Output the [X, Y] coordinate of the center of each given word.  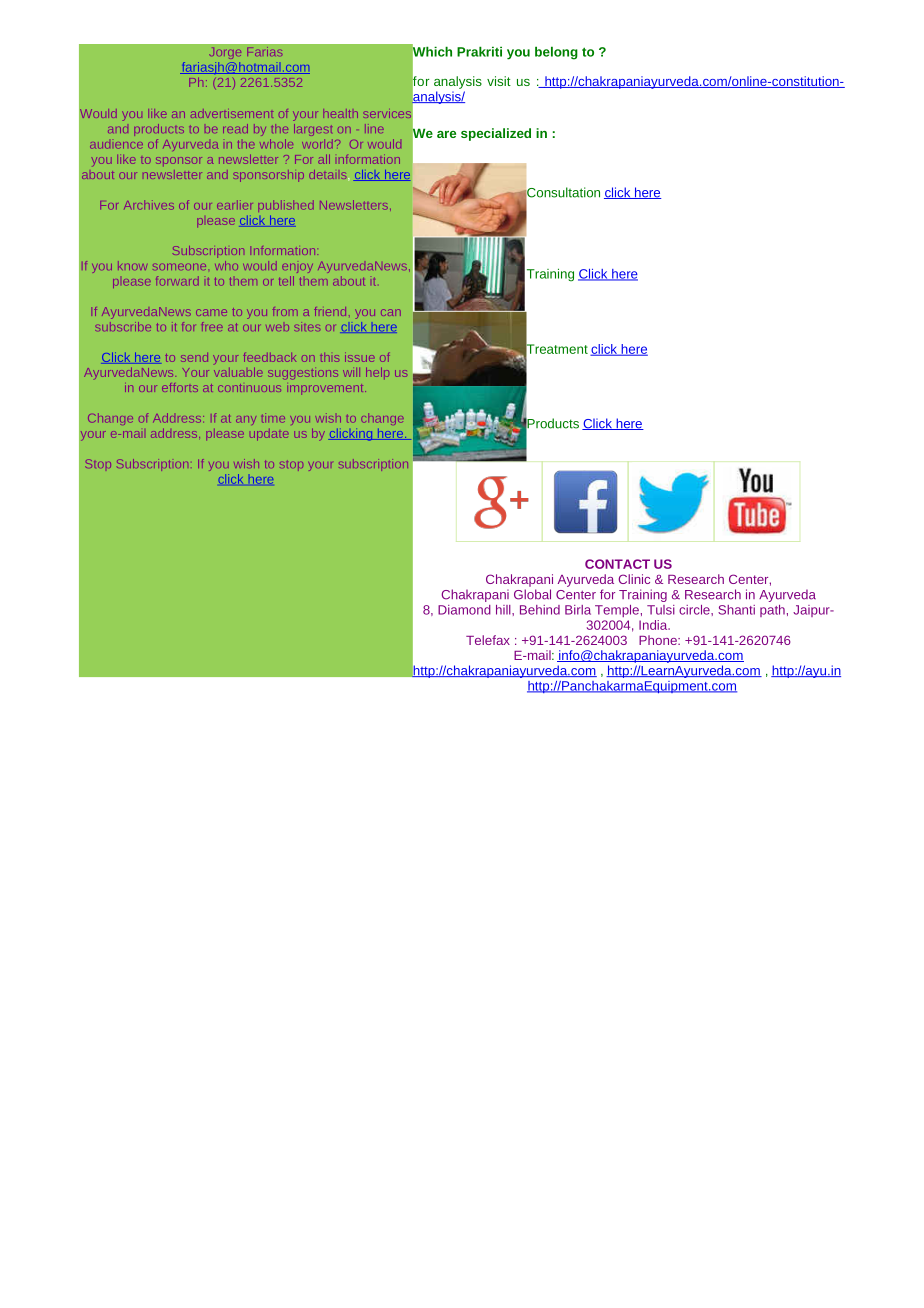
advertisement [232, 113]
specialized [496, 134]
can [391, 312]
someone [179, 267]
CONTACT [617, 564]
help [377, 373]
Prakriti [479, 51]
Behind [540, 610]
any [246, 420]
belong [556, 53]
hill [504, 610]
